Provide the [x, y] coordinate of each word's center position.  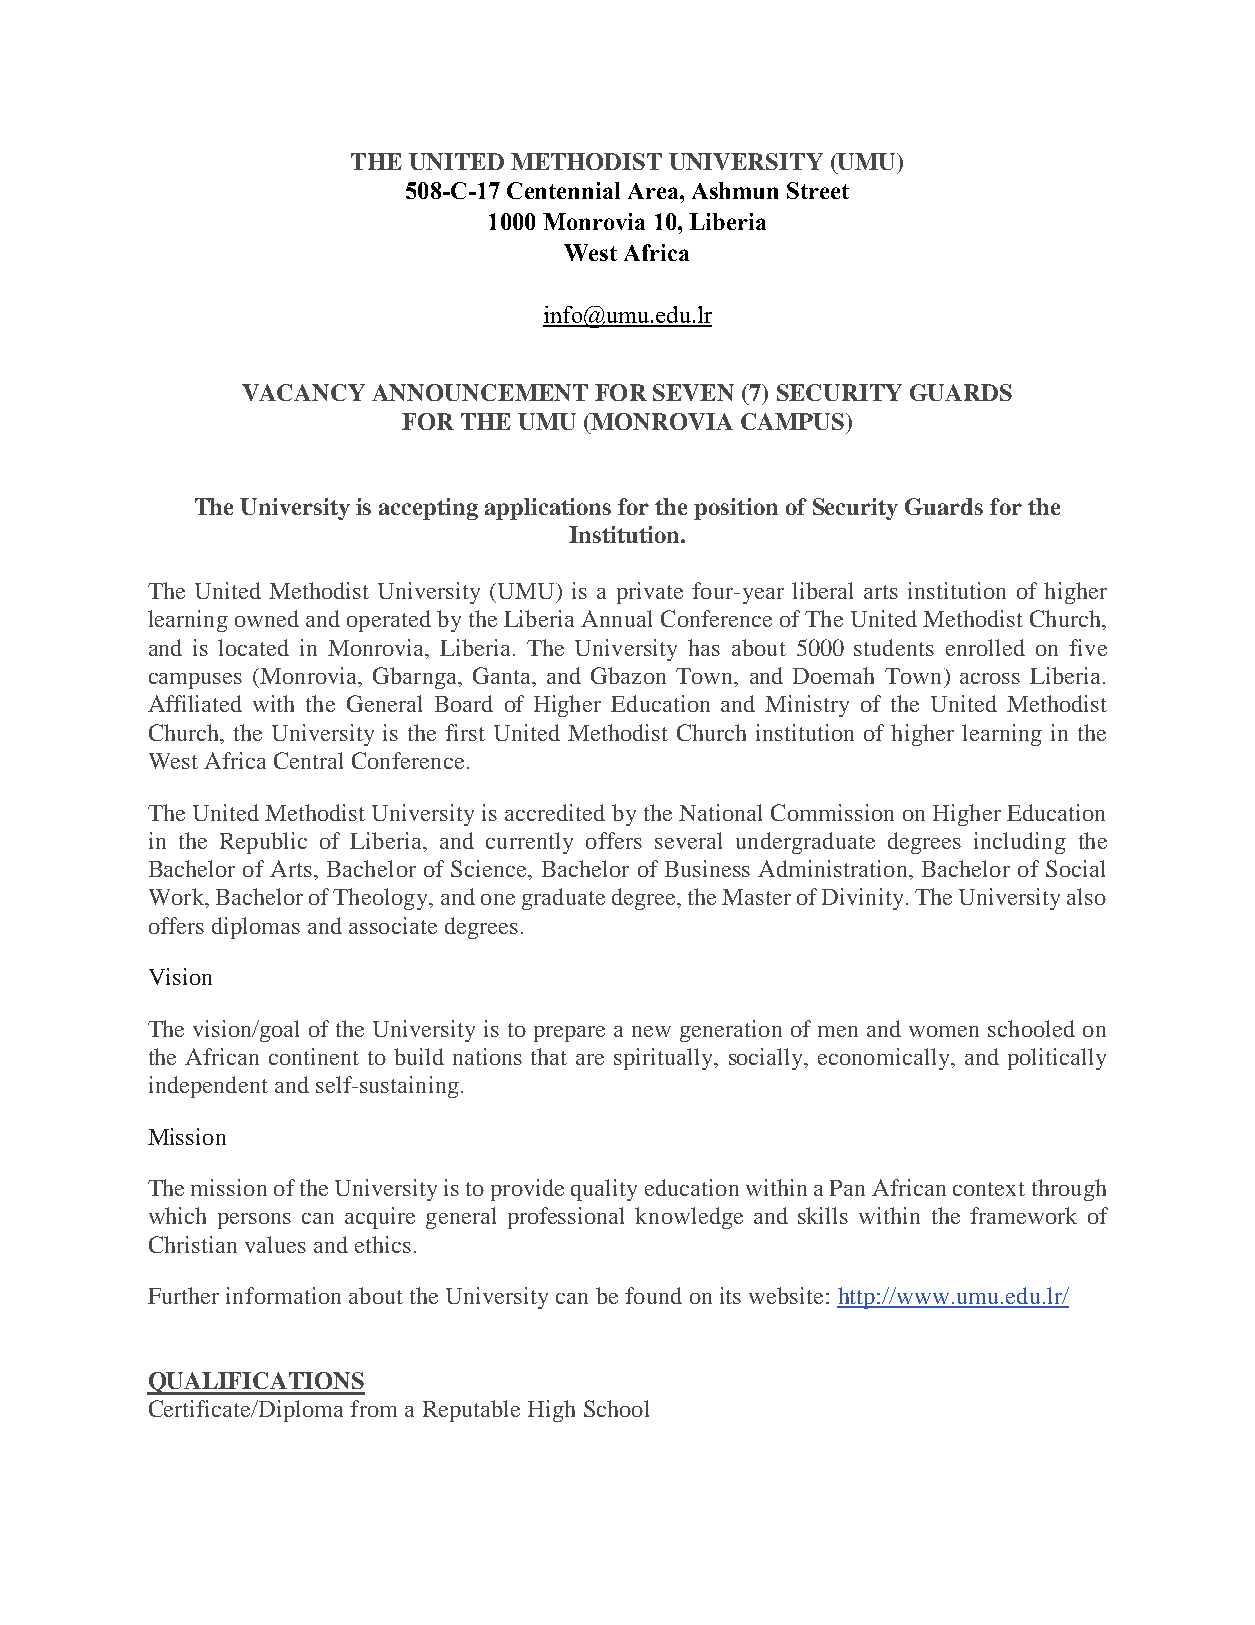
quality [604, 1190]
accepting [428, 509]
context [989, 1189]
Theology [382, 899]
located [253, 647]
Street [818, 190]
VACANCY [303, 392]
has [704, 647]
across [990, 678]
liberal [822, 590]
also [1086, 896]
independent [208, 1087]
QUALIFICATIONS [256, 1383]
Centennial [563, 190]
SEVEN [693, 392]
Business [707, 868]
